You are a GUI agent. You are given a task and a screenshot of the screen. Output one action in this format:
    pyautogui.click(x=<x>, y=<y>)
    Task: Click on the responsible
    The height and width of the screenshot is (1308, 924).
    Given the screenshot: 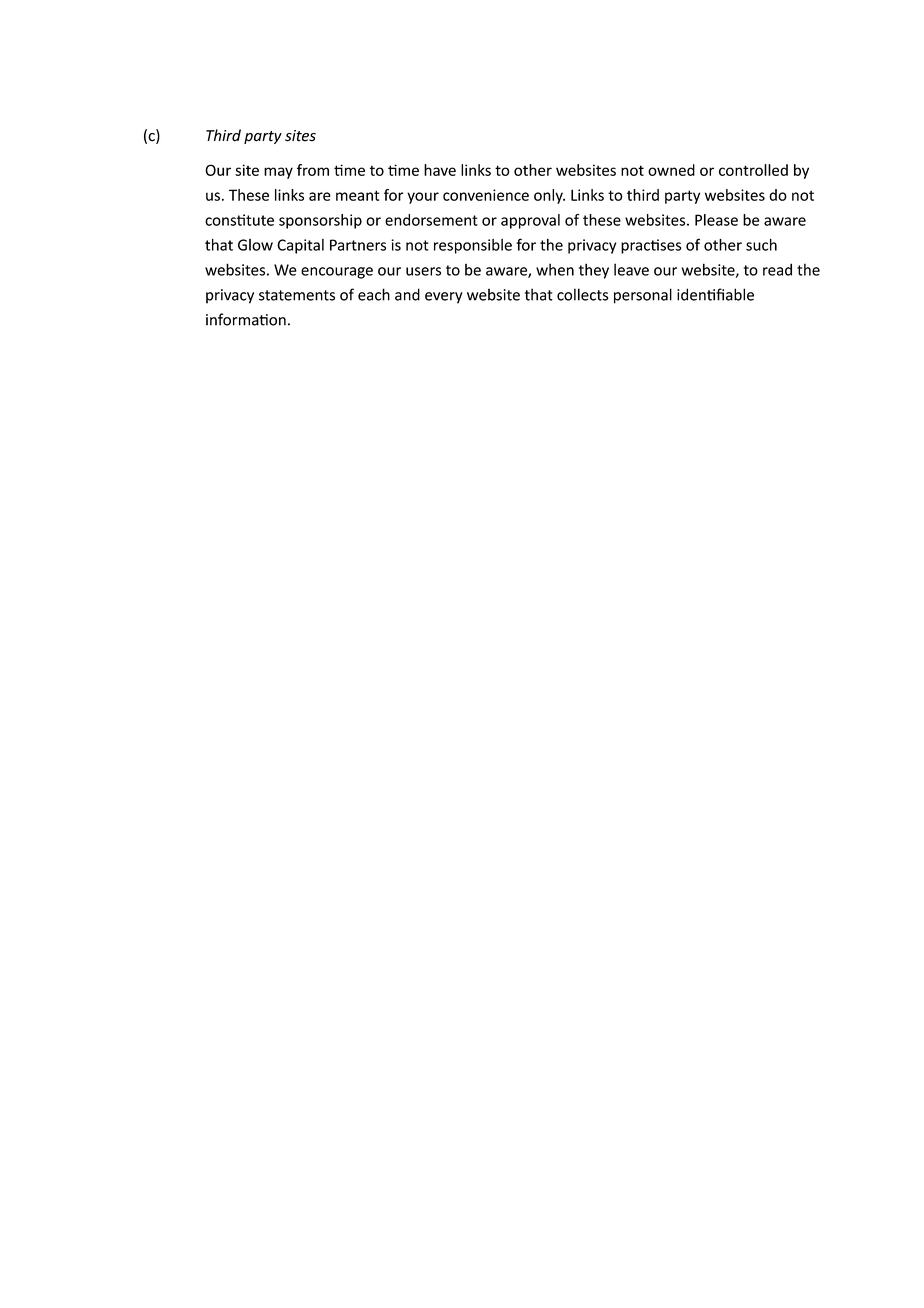 What is the action you would take?
    pyautogui.click(x=473, y=246)
